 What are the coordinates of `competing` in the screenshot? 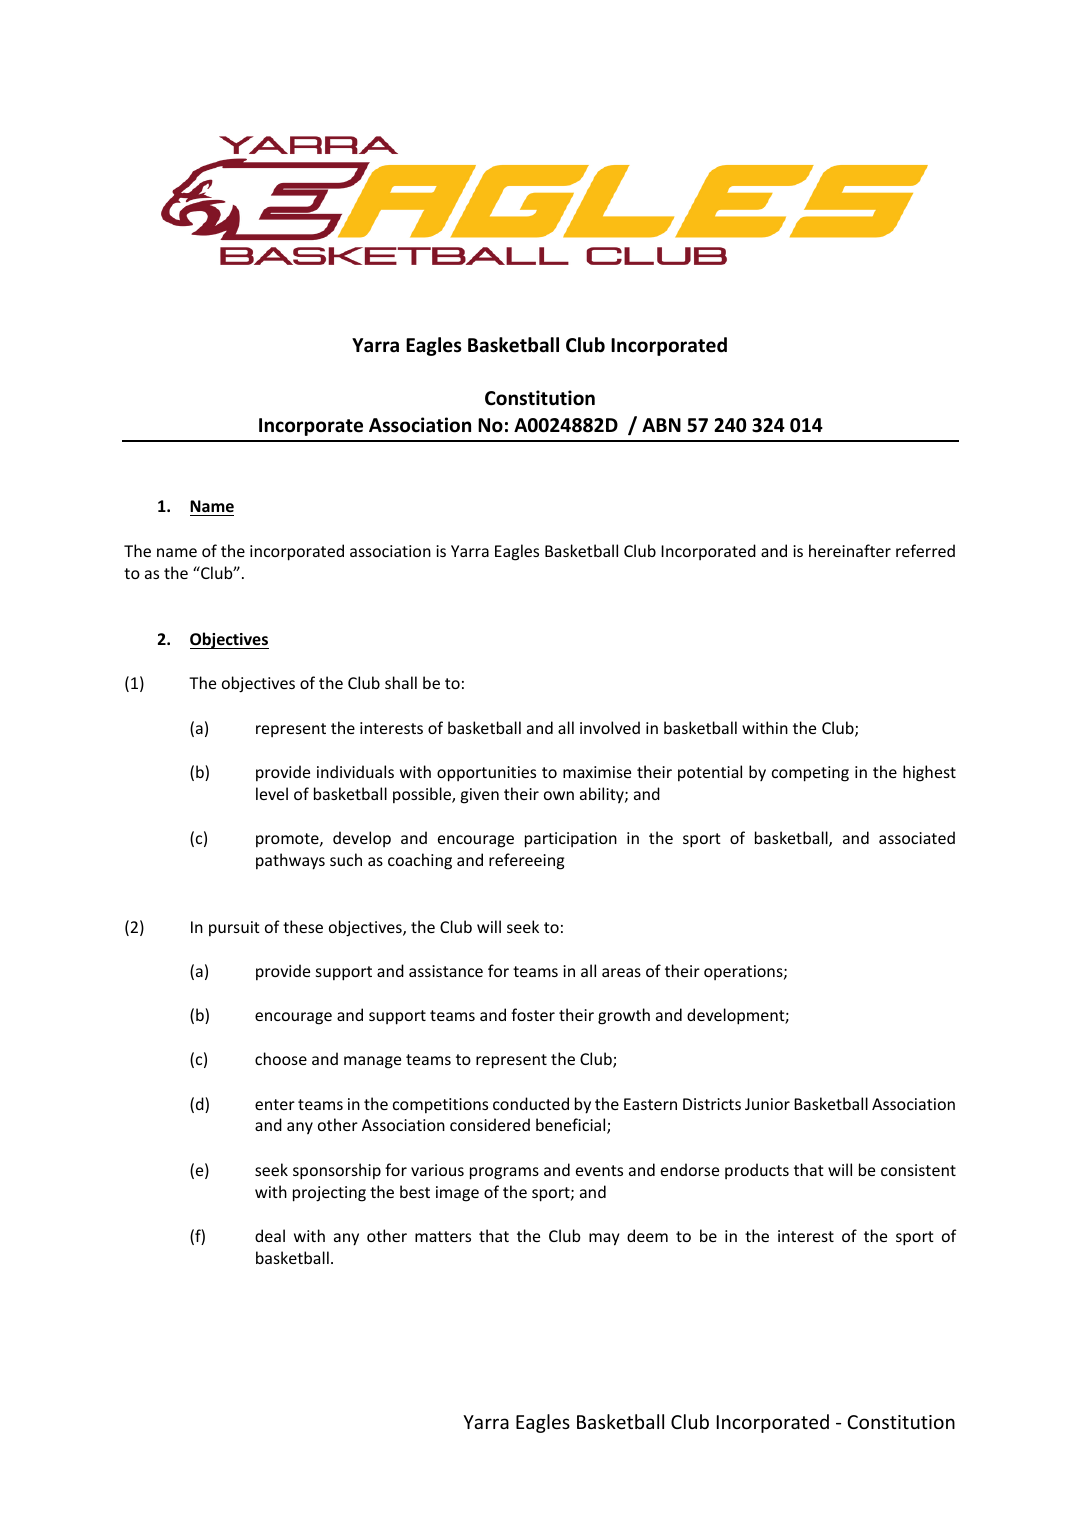 It's located at (810, 774).
